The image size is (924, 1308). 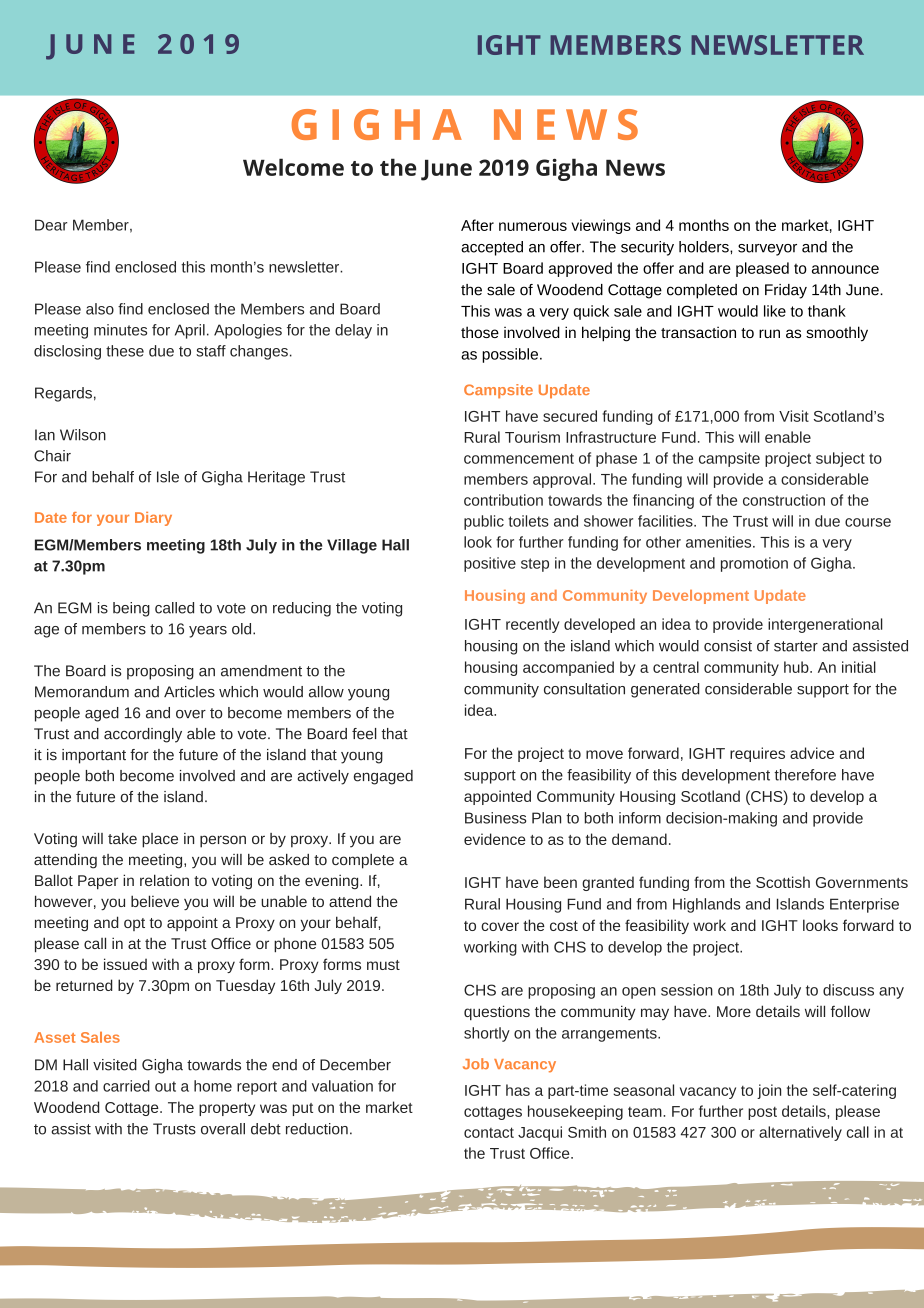 I want to click on out, so click(x=165, y=1086).
